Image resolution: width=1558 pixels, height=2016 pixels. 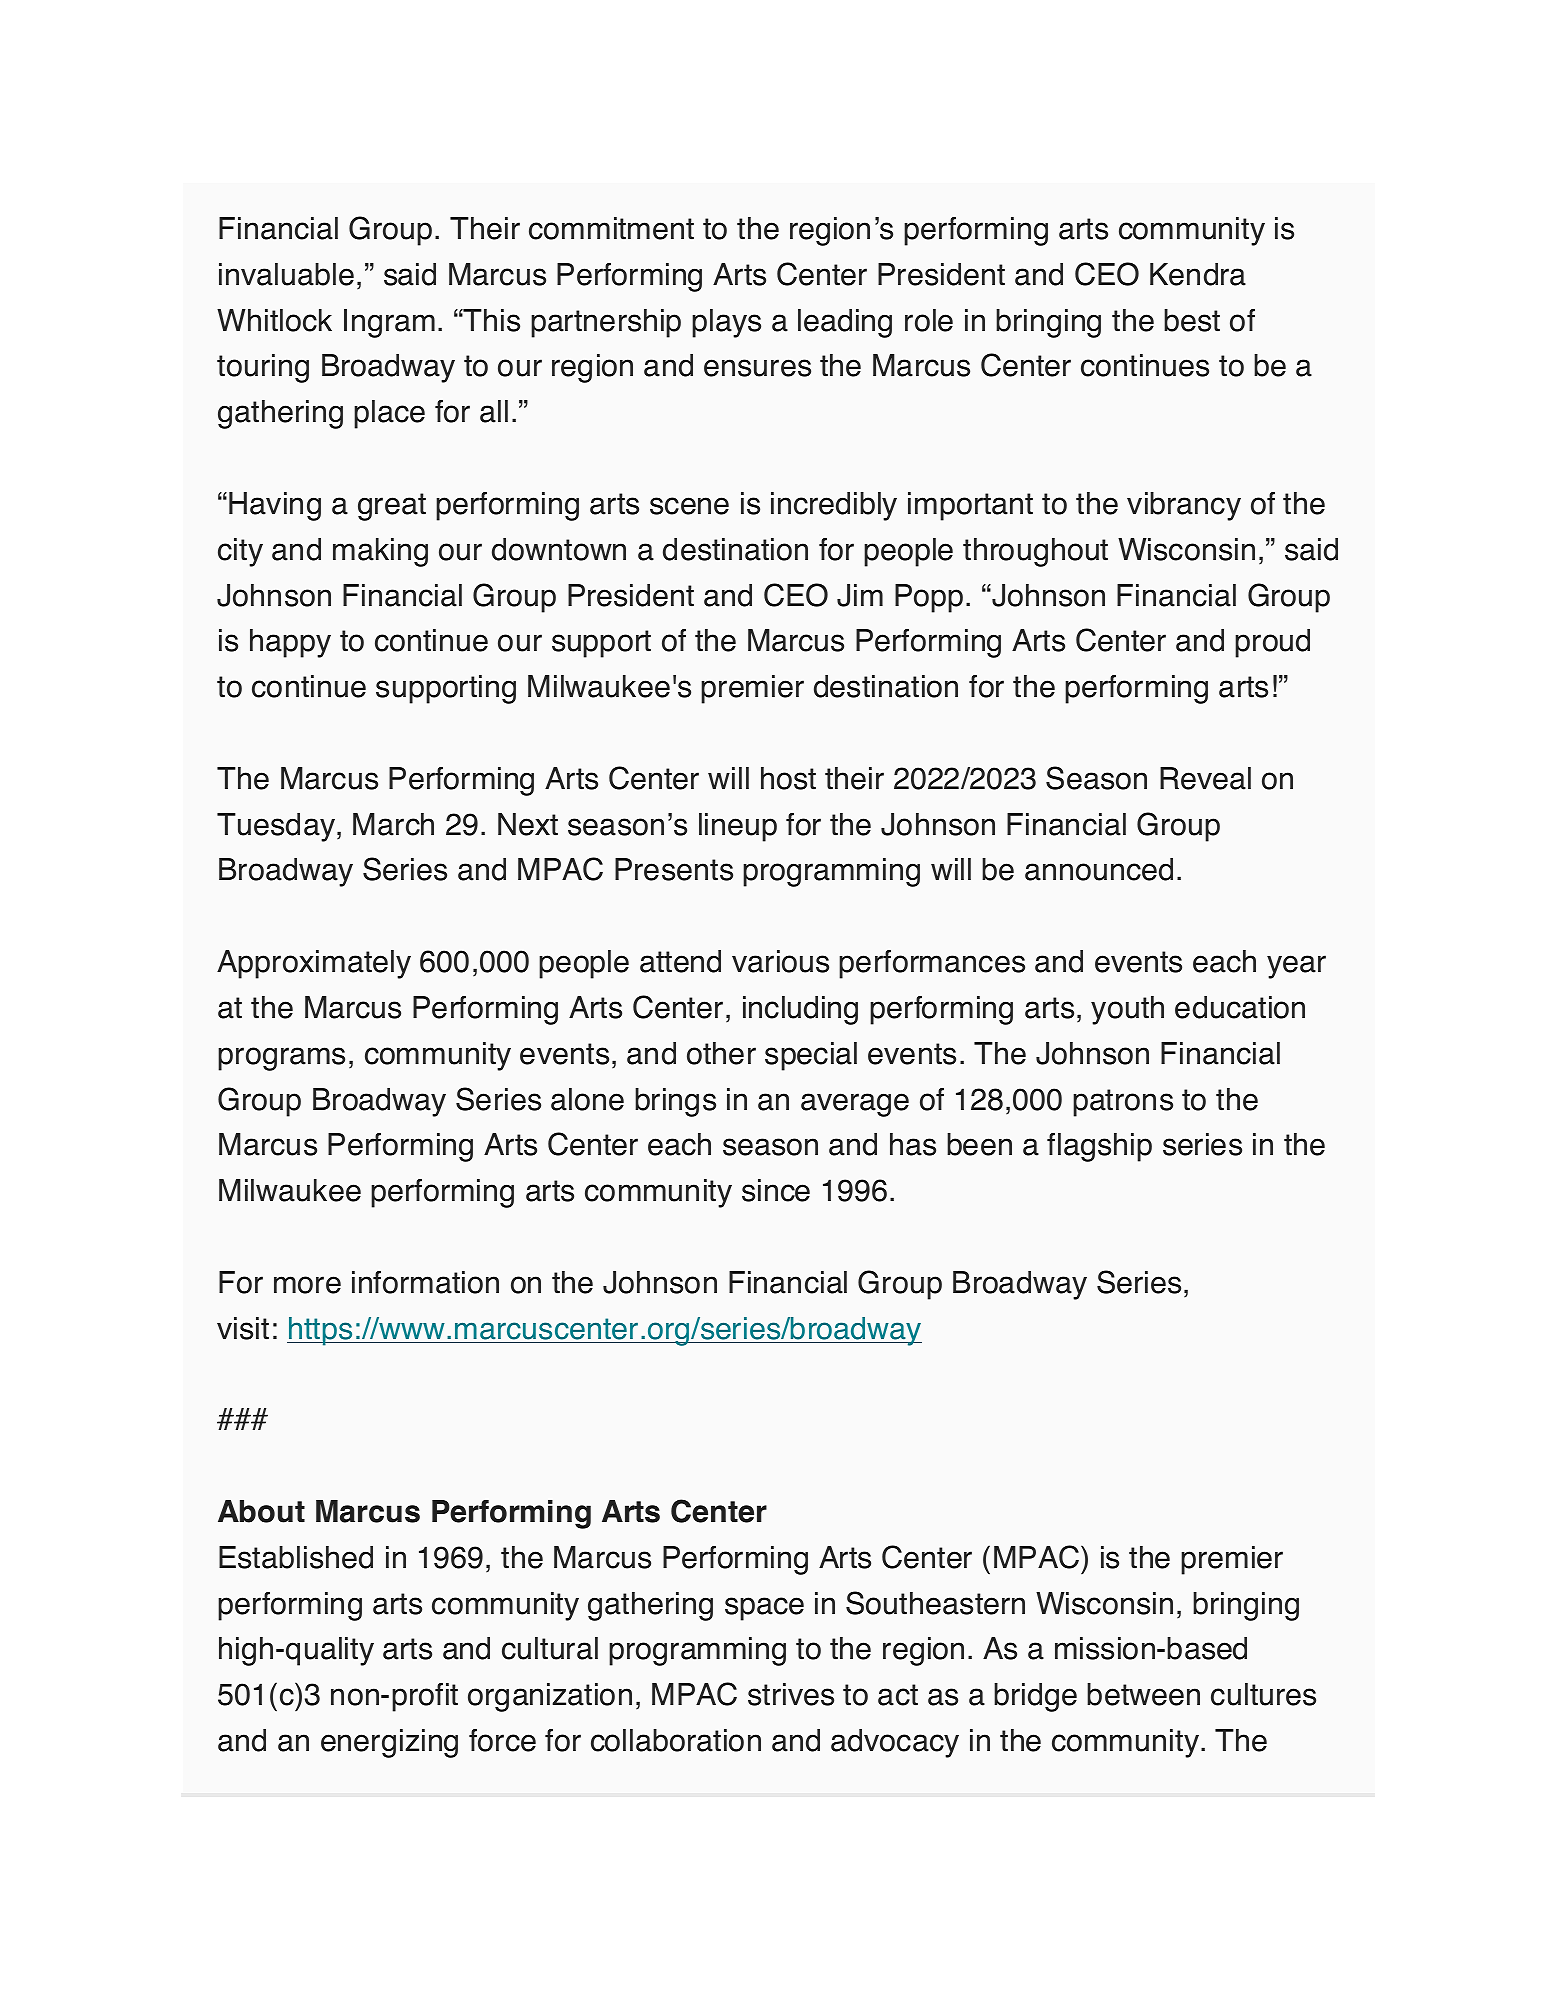 What do you see at coordinates (726, 323) in the screenshot?
I see `plays` at bounding box center [726, 323].
